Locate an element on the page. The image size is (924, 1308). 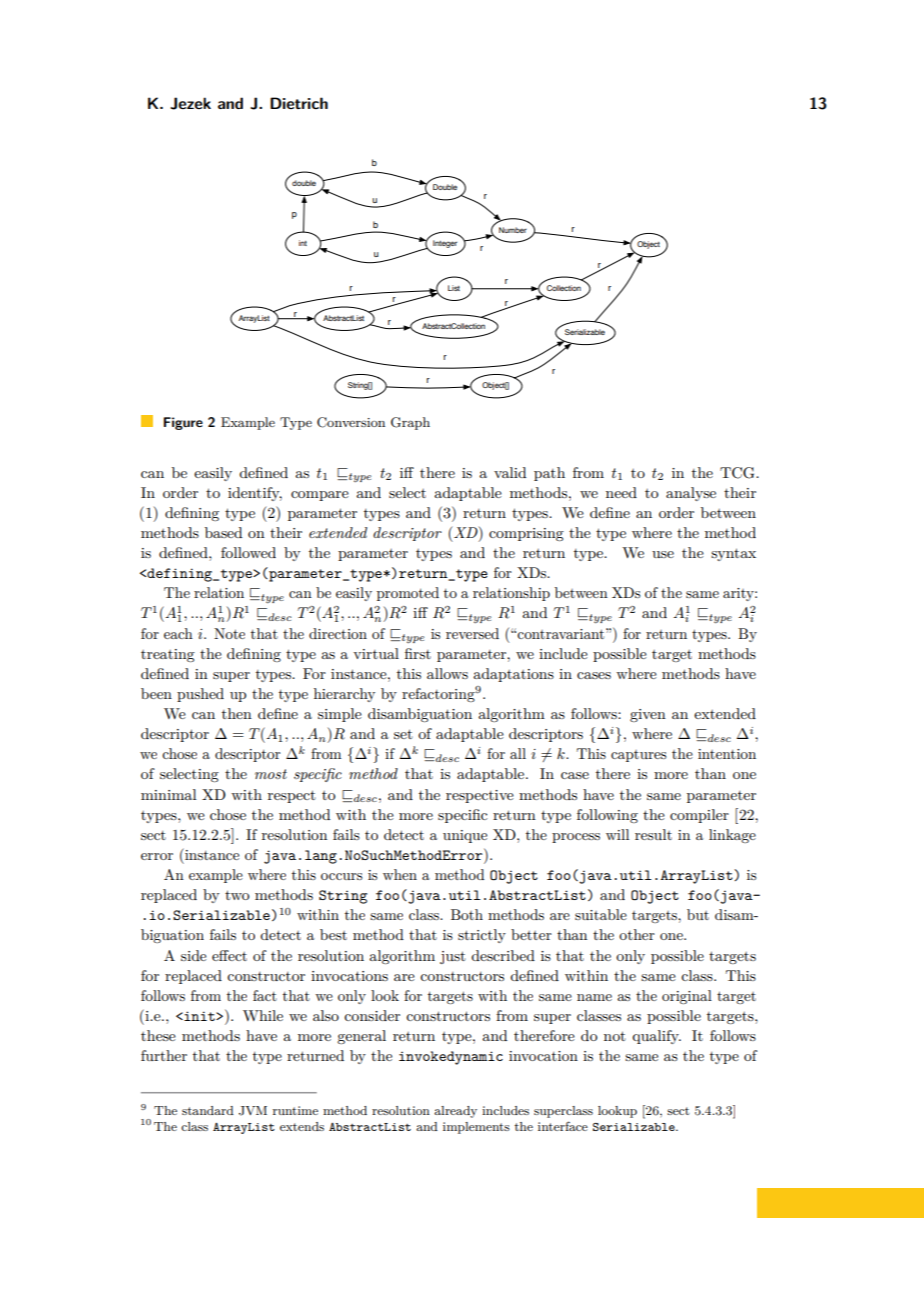
Integer is located at coordinates (445, 244).
